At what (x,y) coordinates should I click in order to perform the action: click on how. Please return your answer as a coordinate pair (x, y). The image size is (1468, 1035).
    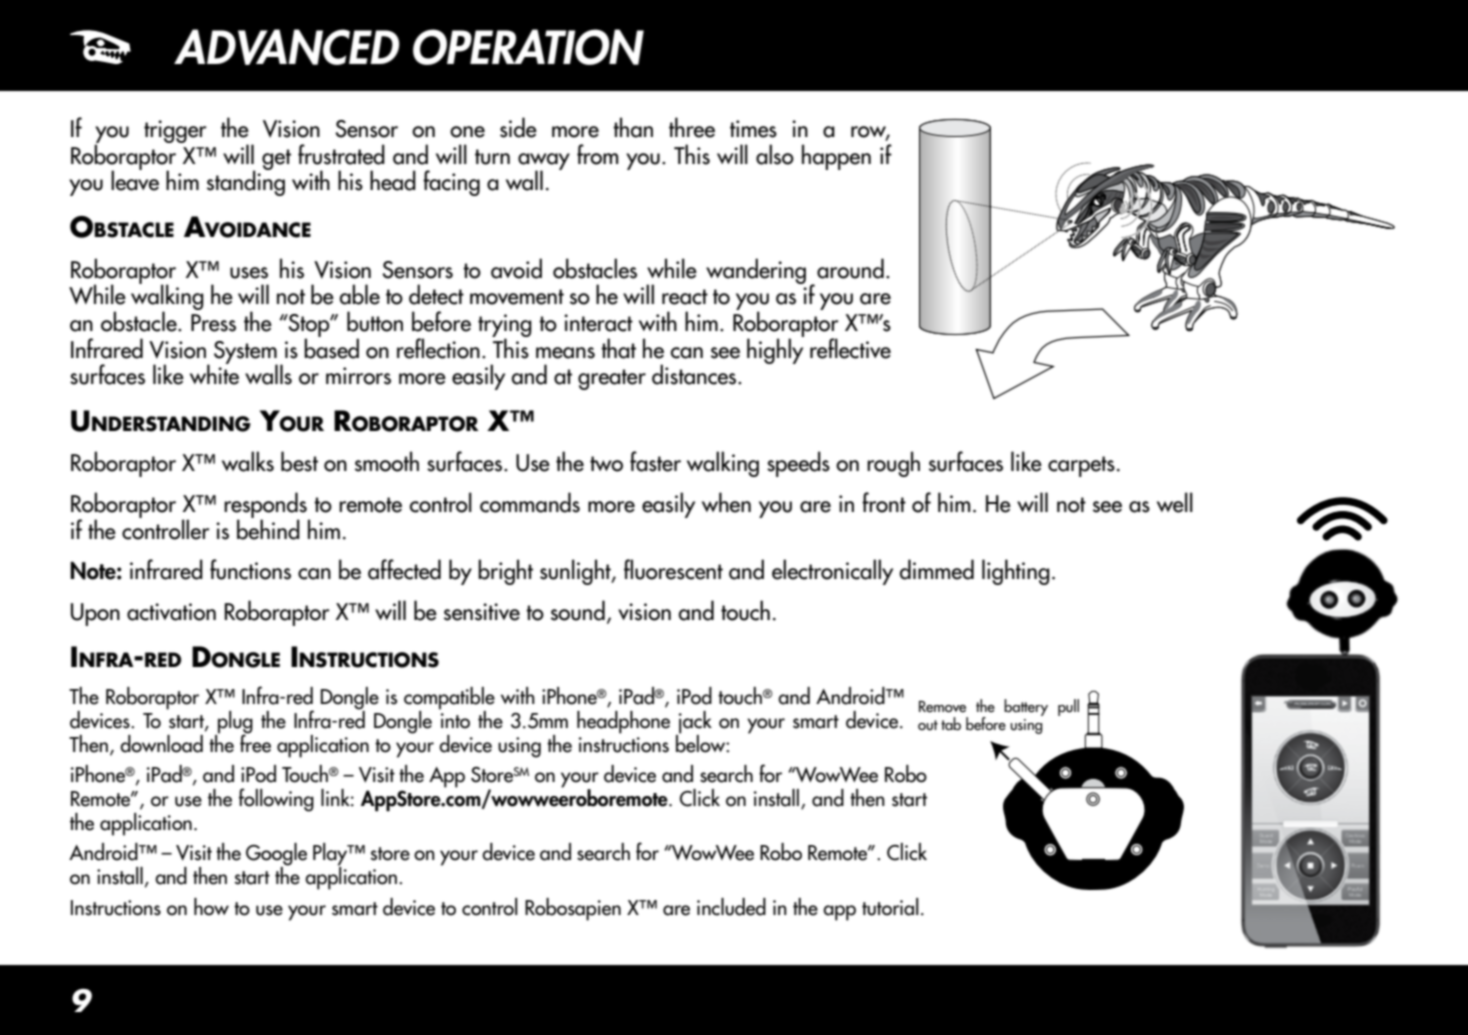
    Looking at the image, I should click on (211, 907).
